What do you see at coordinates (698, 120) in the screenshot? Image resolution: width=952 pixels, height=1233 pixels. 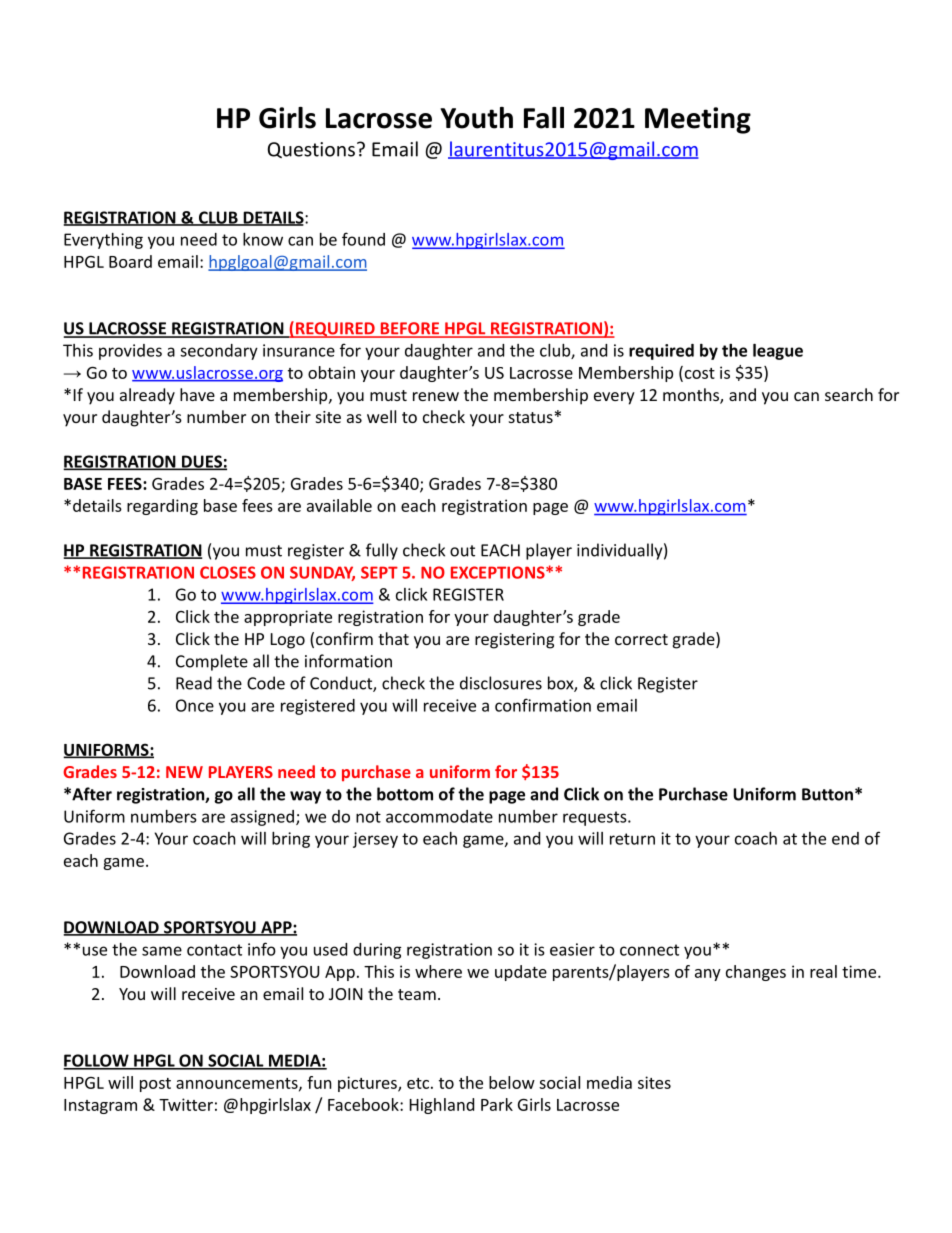 I see `Meeting` at bounding box center [698, 120].
